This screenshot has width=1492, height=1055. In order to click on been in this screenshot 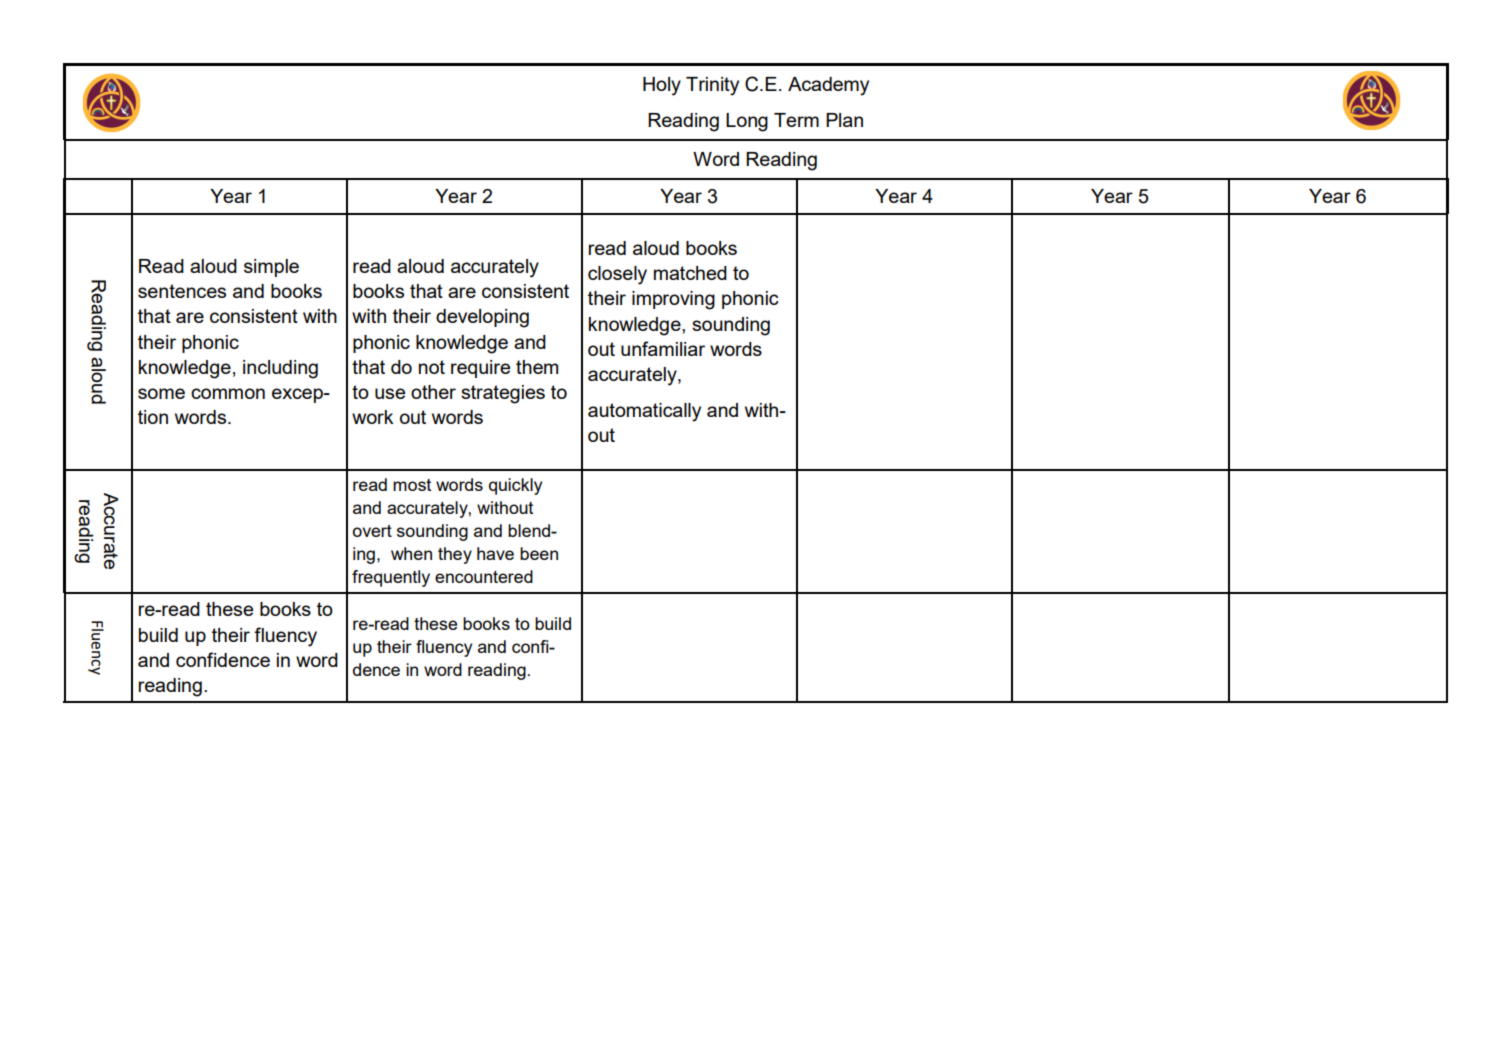, I will do `click(539, 553)`.
